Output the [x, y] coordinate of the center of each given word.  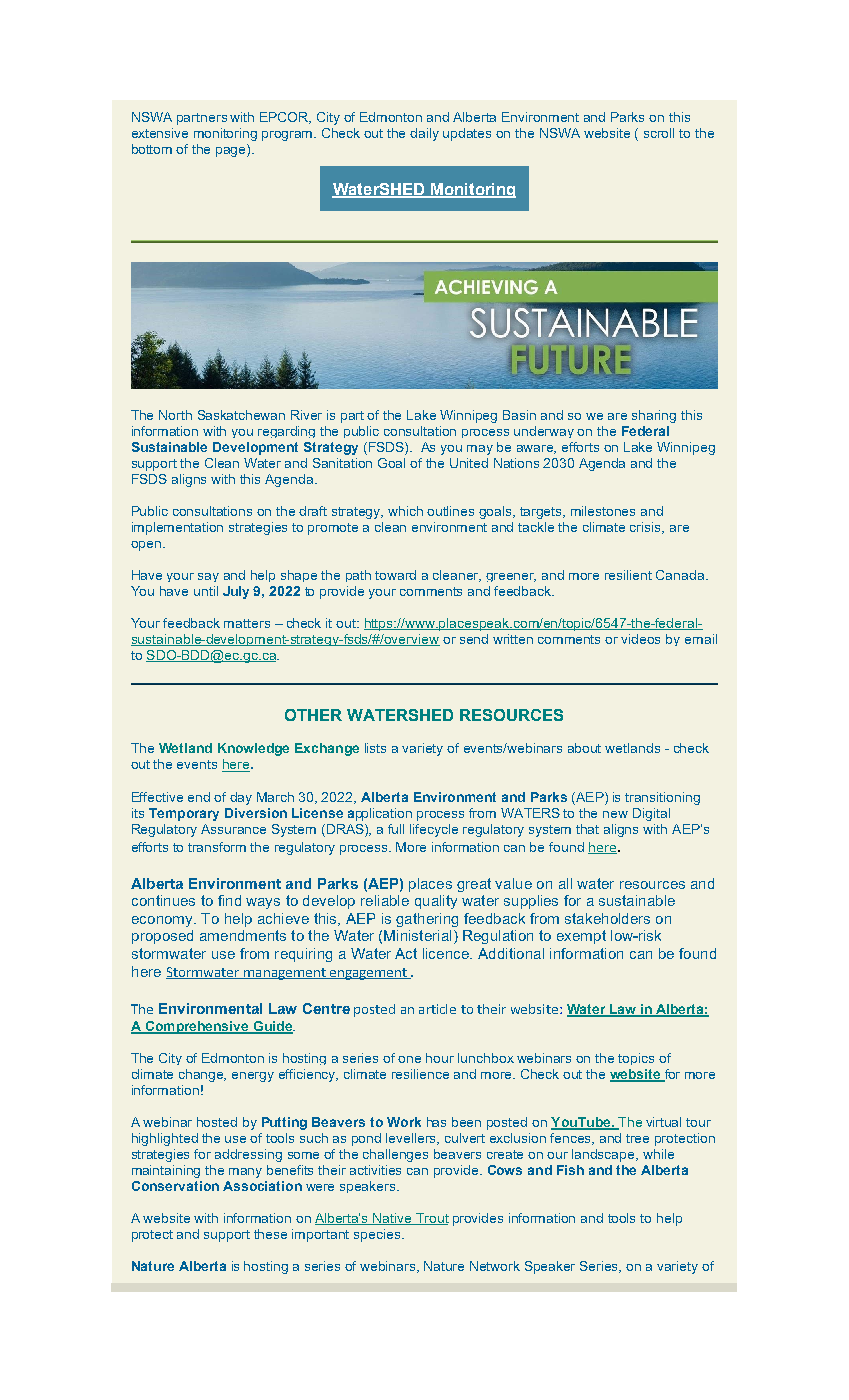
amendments [243, 935]
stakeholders [607, 918]
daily [424, 134]
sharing [654, 416]
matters [247, 623]
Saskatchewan [241, 415]
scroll [659, 133]
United [469, 463]
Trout [431, 1219]
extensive [160, 133]
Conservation [175, 1186]
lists [375, 748]
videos [640, 639]
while [658, 1154]
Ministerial [417, 935]
